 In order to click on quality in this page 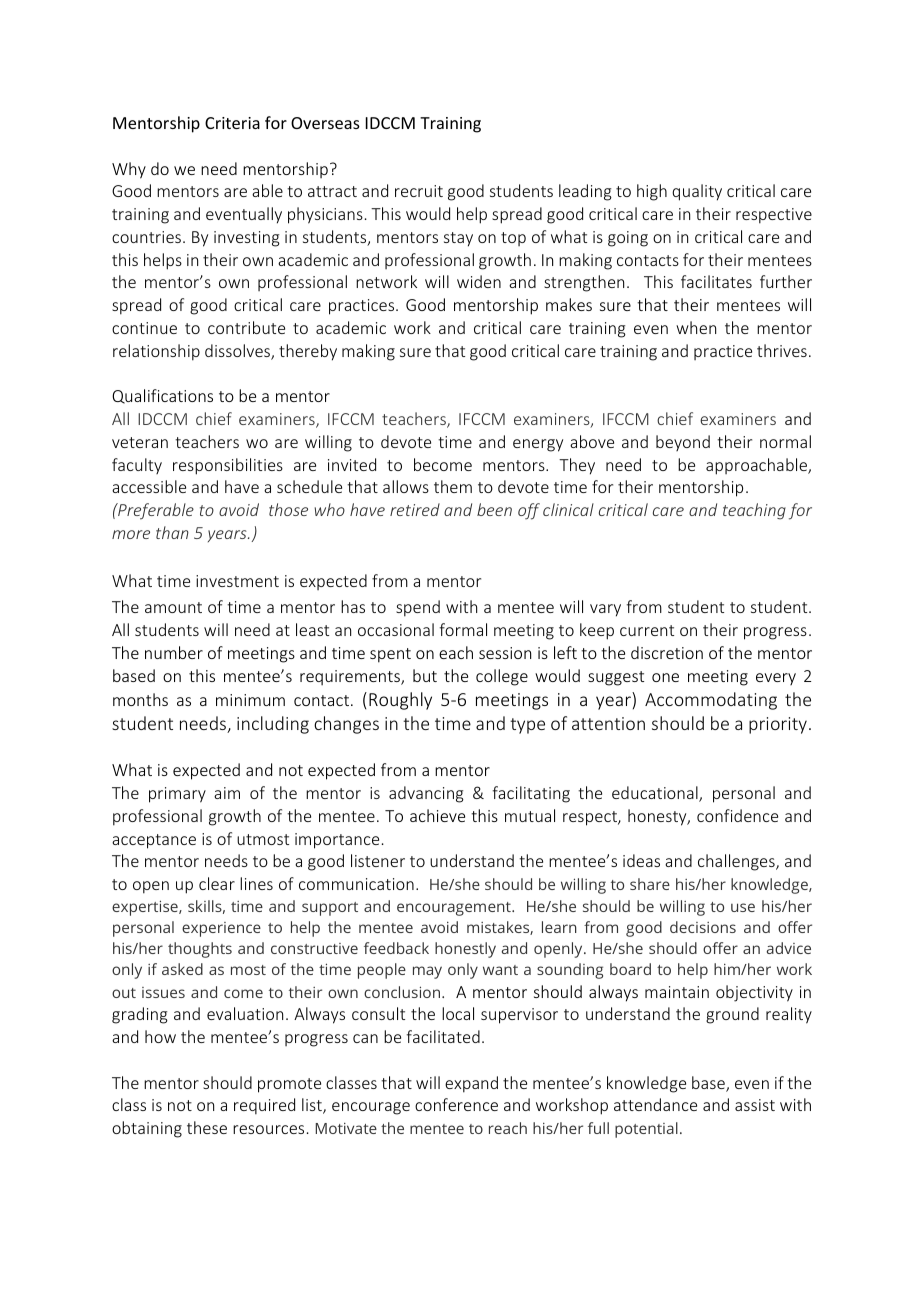, I will do `click(697, 192)`.
